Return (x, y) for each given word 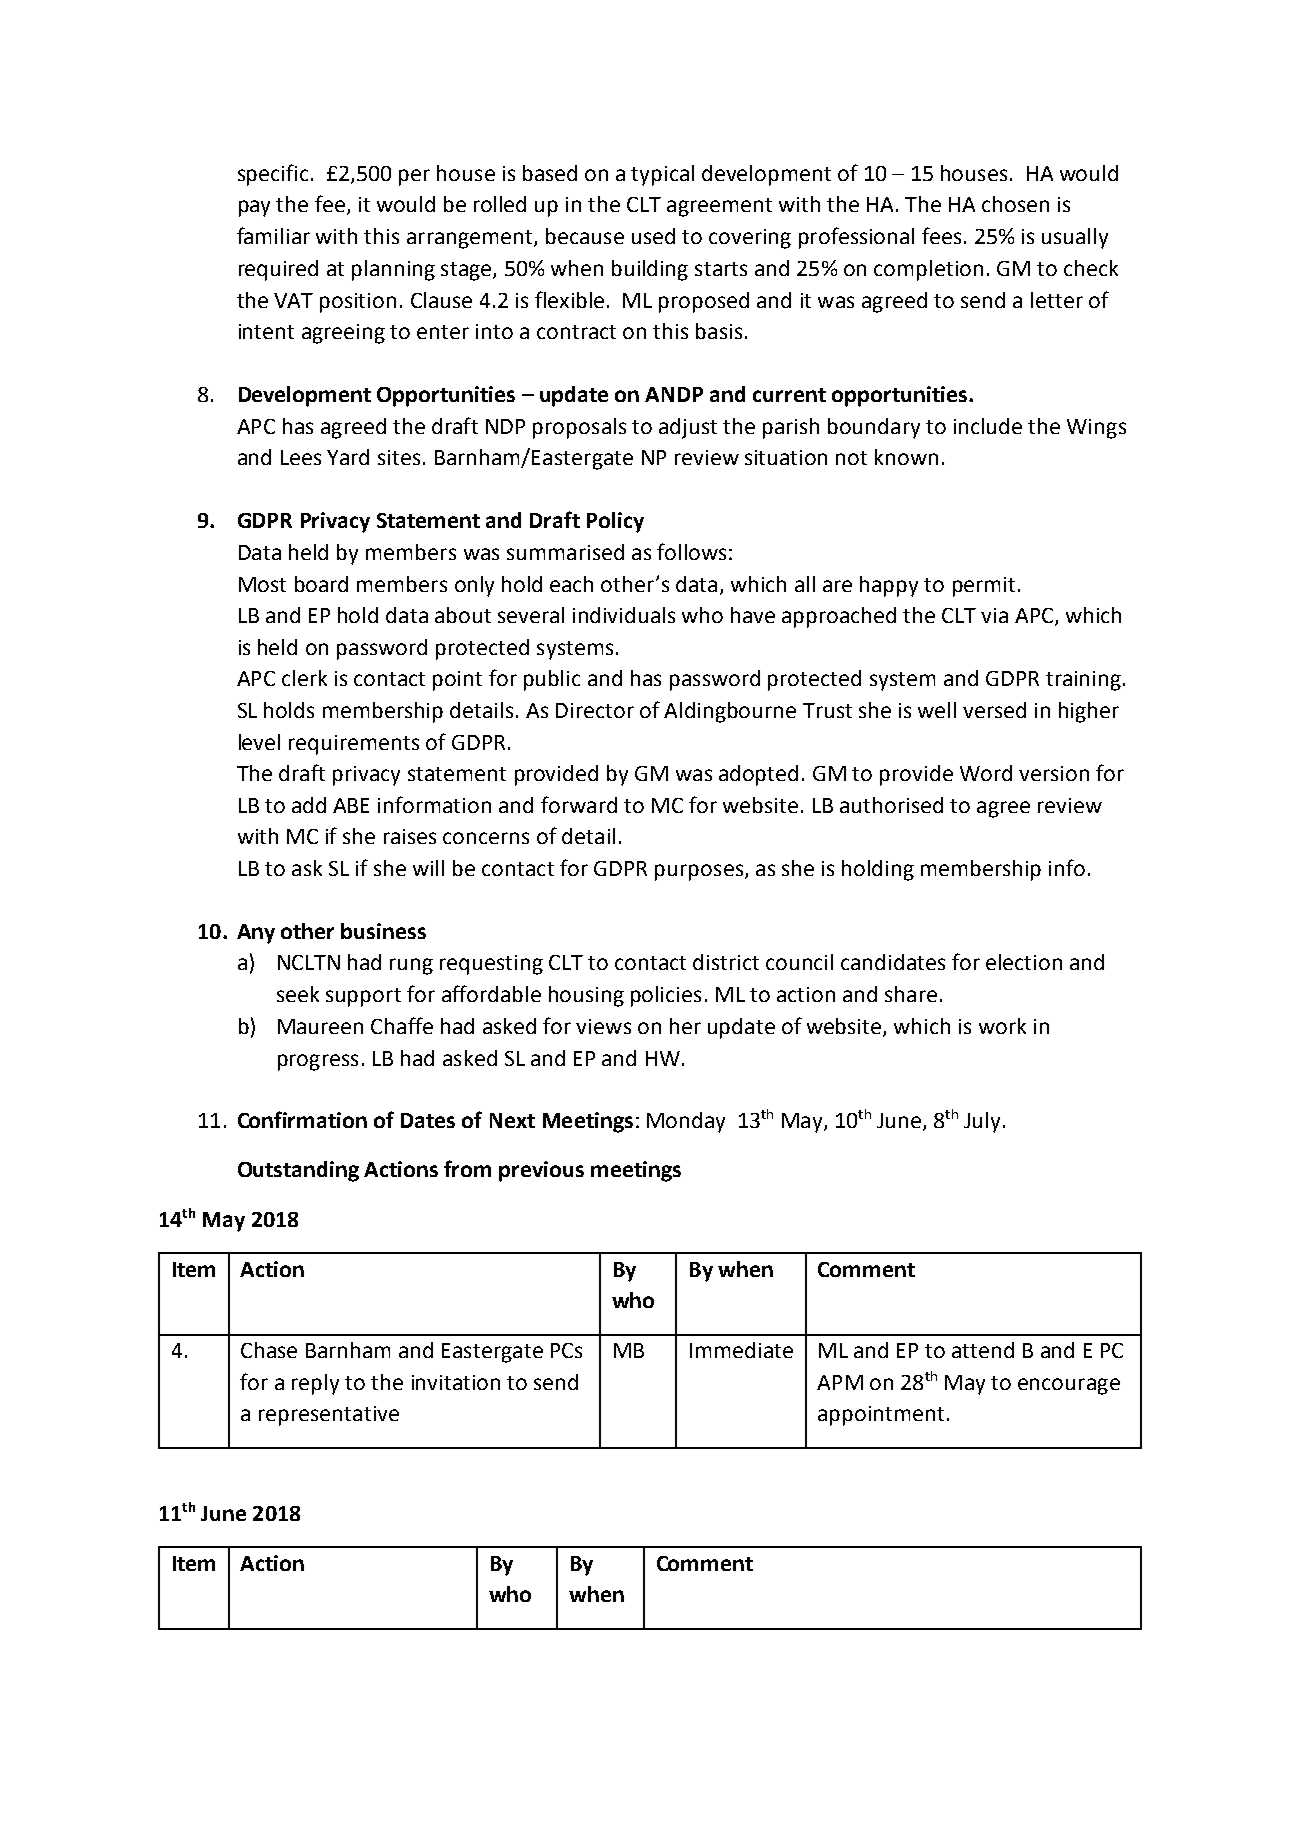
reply (315, 1384)
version (1054, 773)
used (653, 236)
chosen (1015, 204)
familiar (273, 235)
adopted (758, 775)
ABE (351, 805)
